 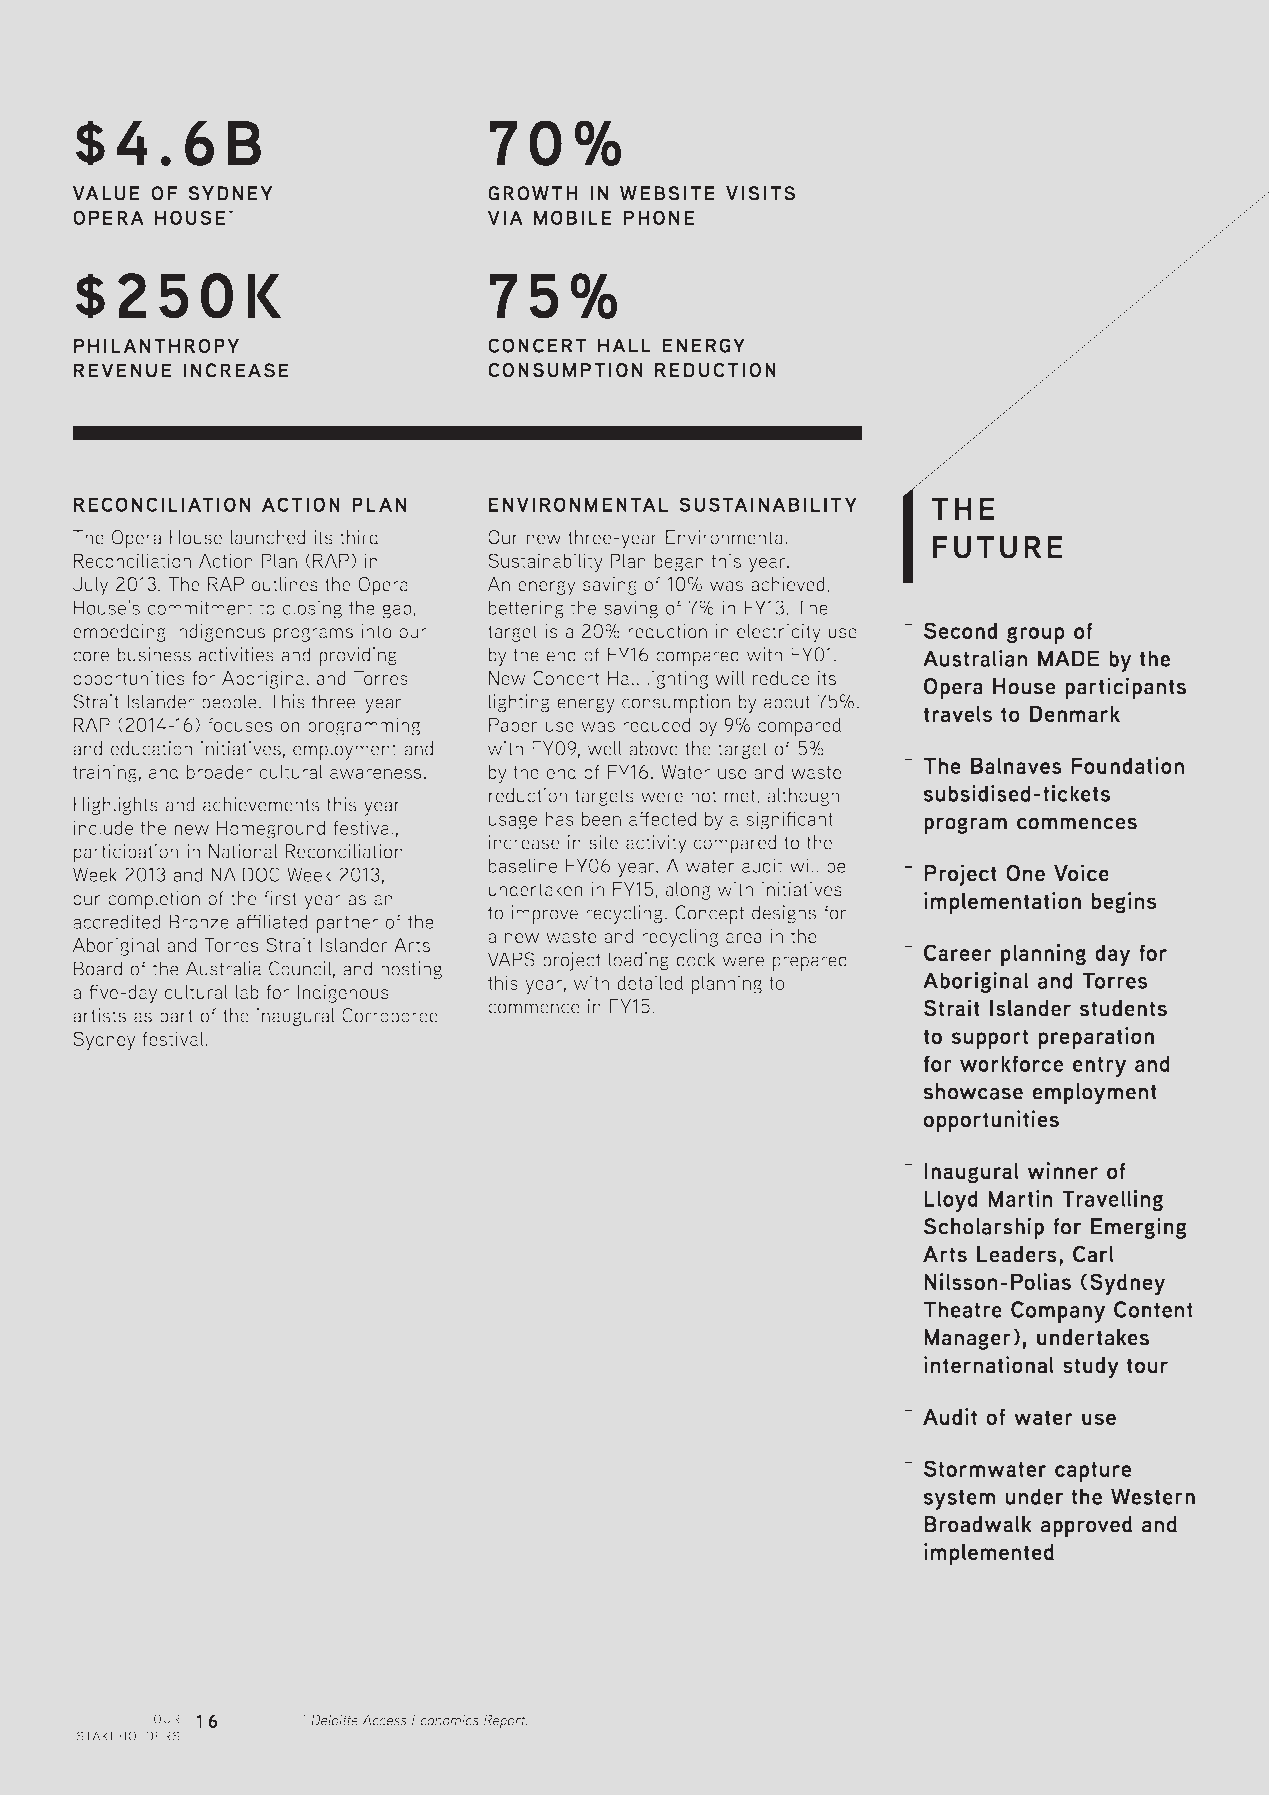 I want to click on implemented, so click(x=989, y=1554).
